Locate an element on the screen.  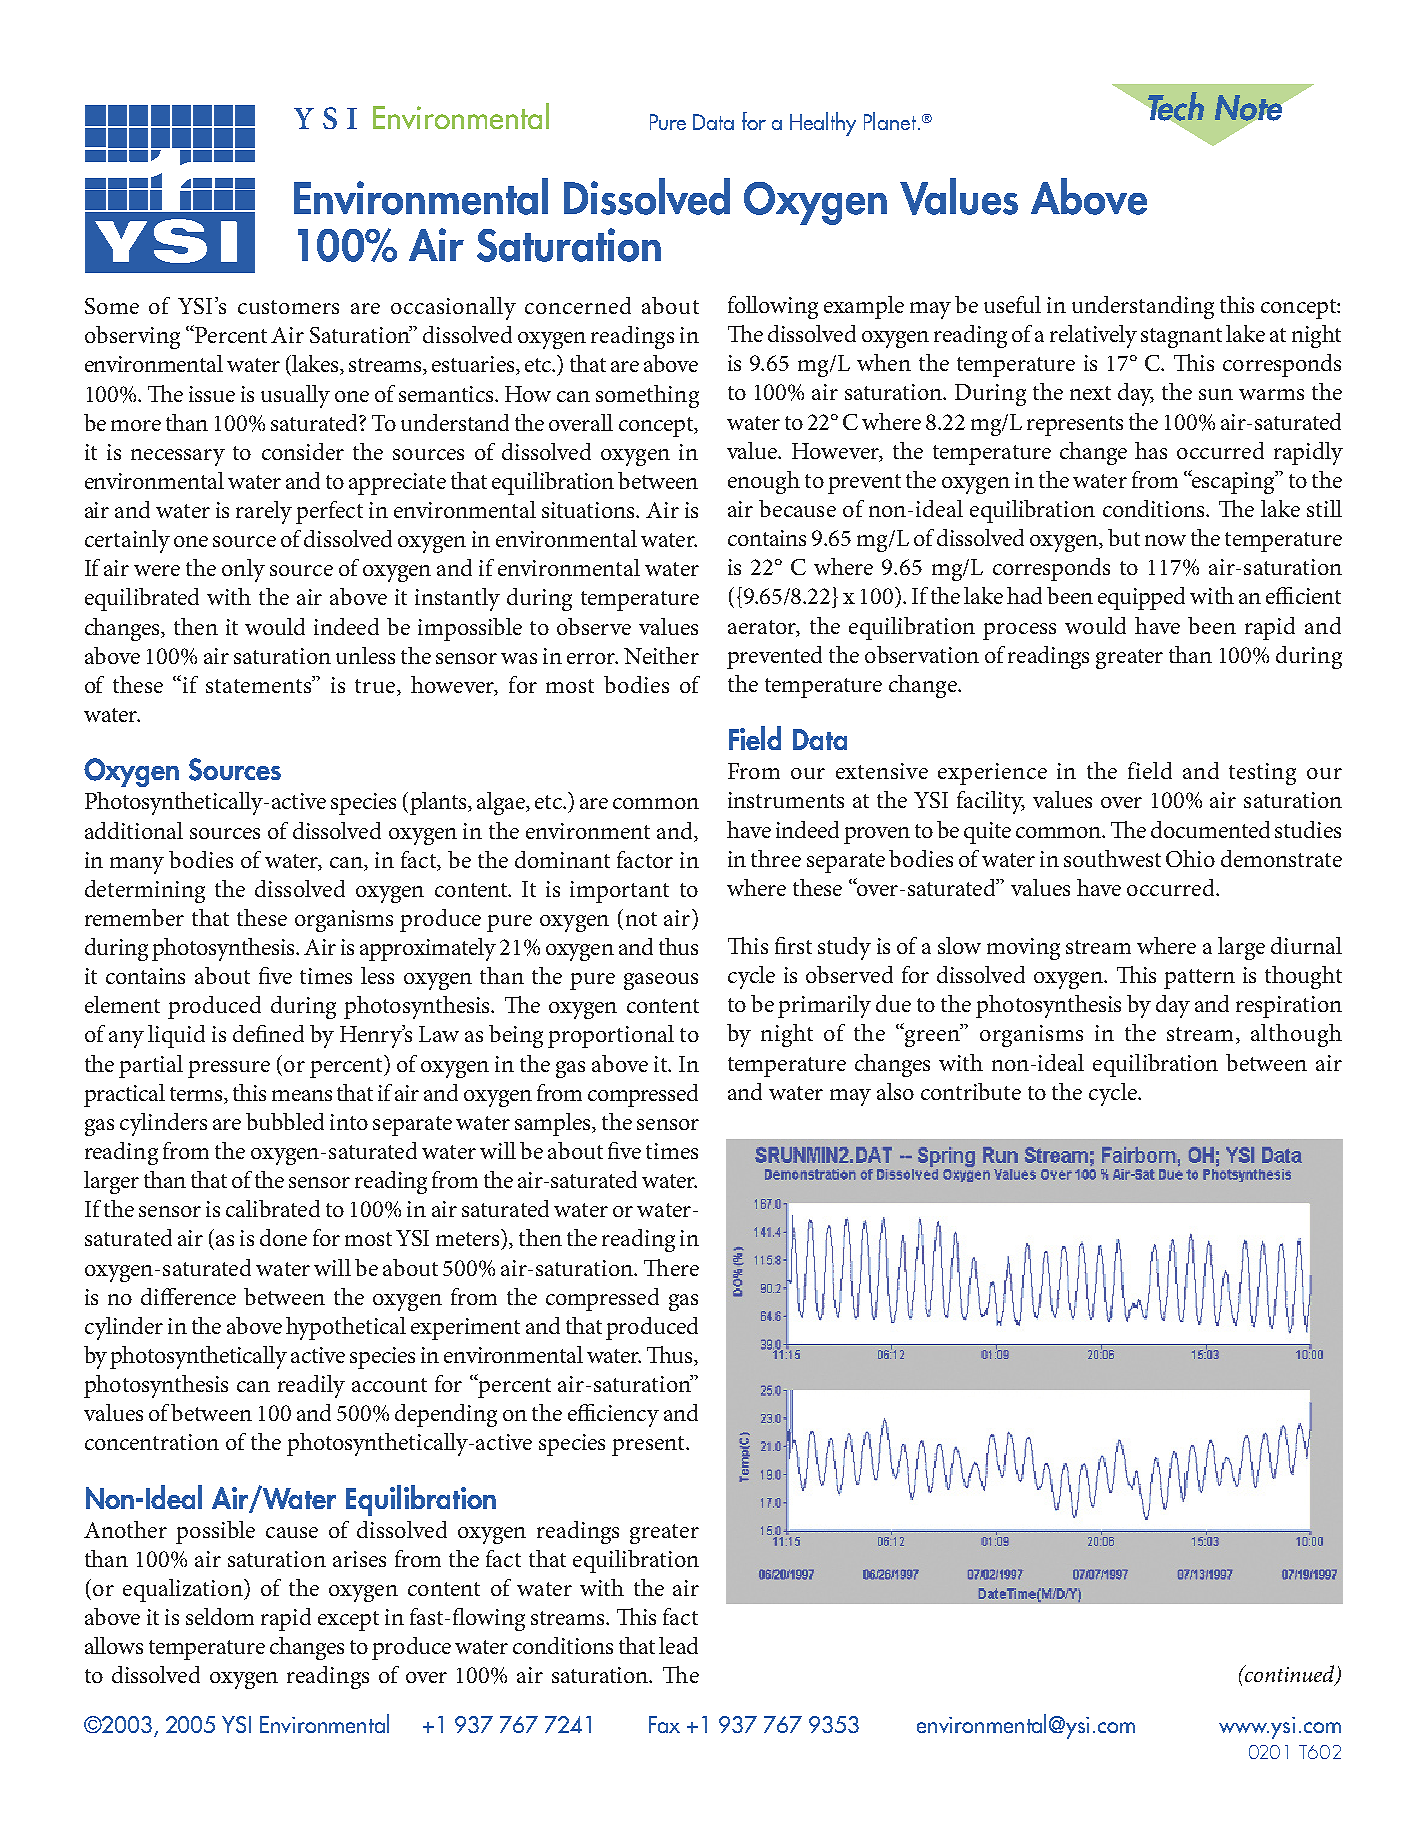
continued is located at coordinates (1290, 1675).
